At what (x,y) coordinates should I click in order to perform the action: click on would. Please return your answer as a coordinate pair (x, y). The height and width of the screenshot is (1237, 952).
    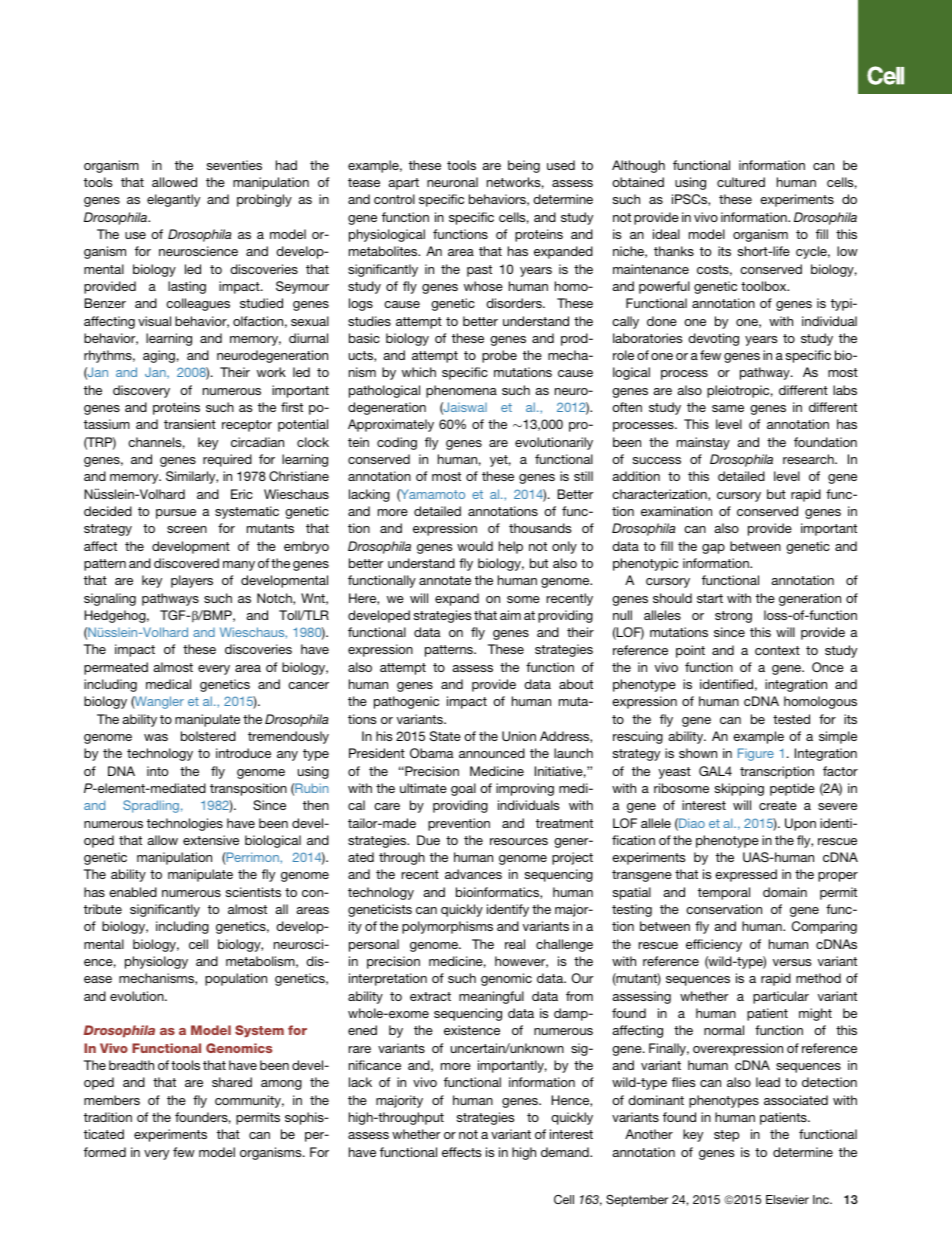
    Looking at the image, I should click on (475, 546).
